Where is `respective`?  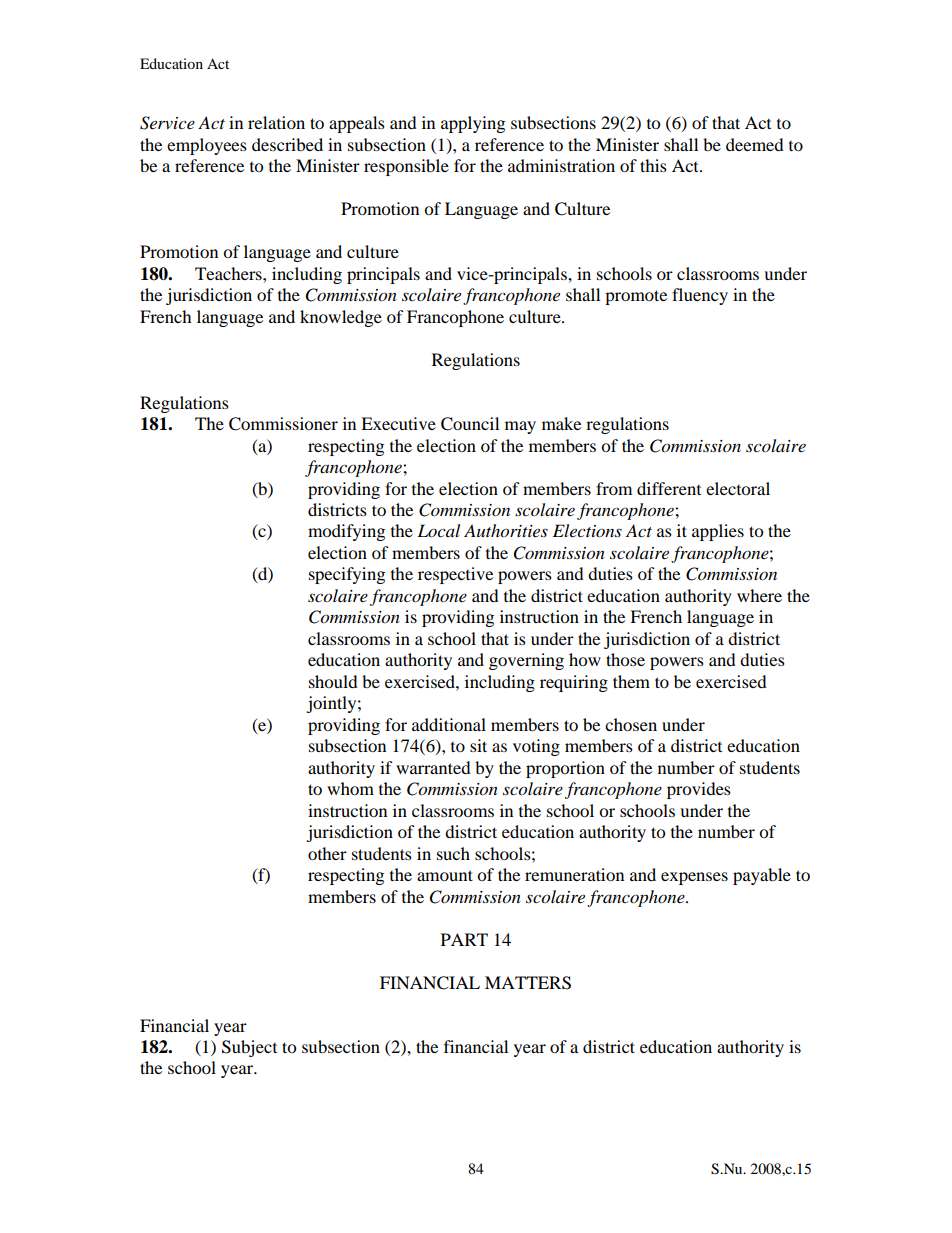
respective is located at coordinates (455, 575).
